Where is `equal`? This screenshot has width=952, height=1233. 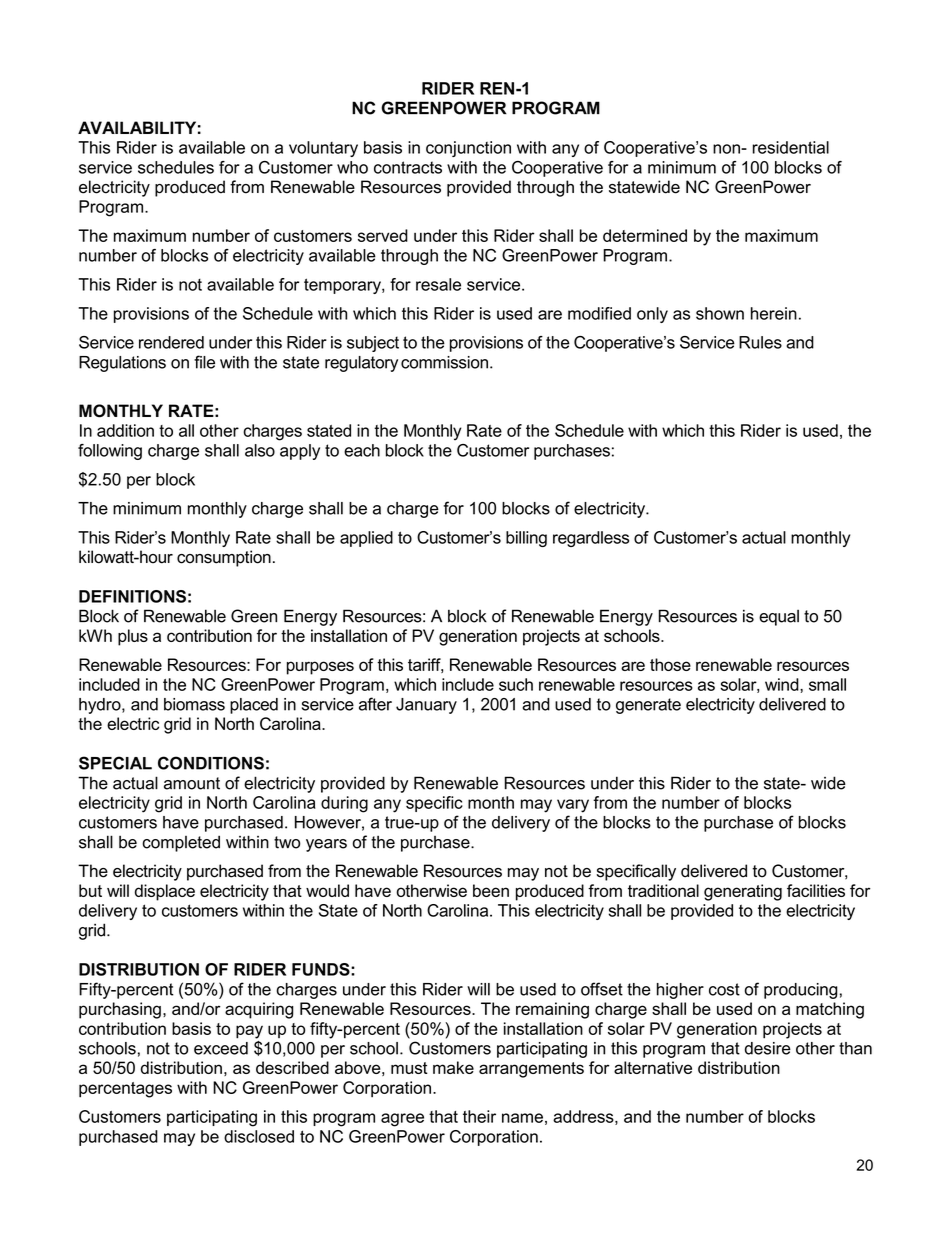
equal is located at coordinates (779, 618).
